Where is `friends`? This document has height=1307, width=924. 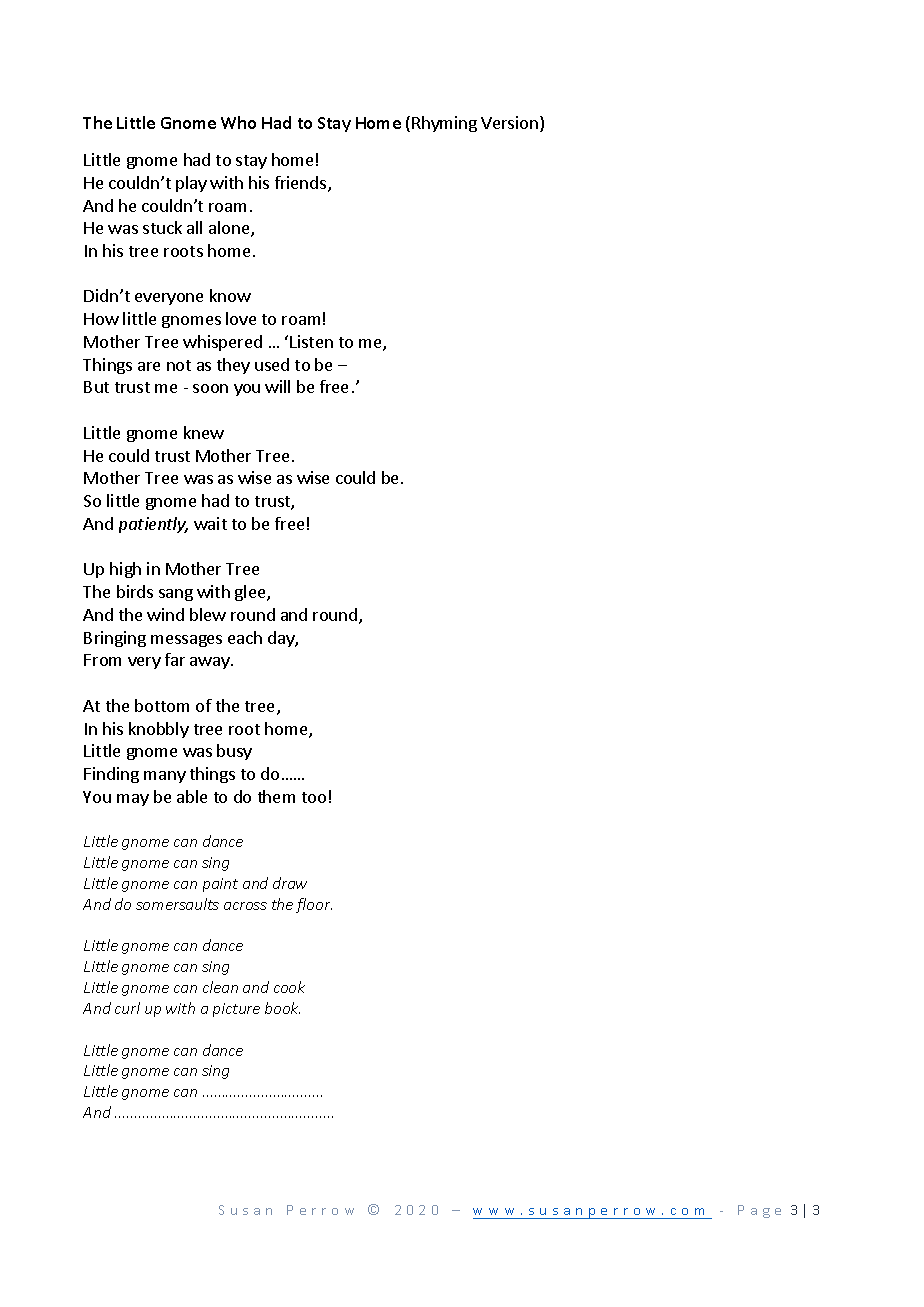
friends is located at coordinates (300, 182).
